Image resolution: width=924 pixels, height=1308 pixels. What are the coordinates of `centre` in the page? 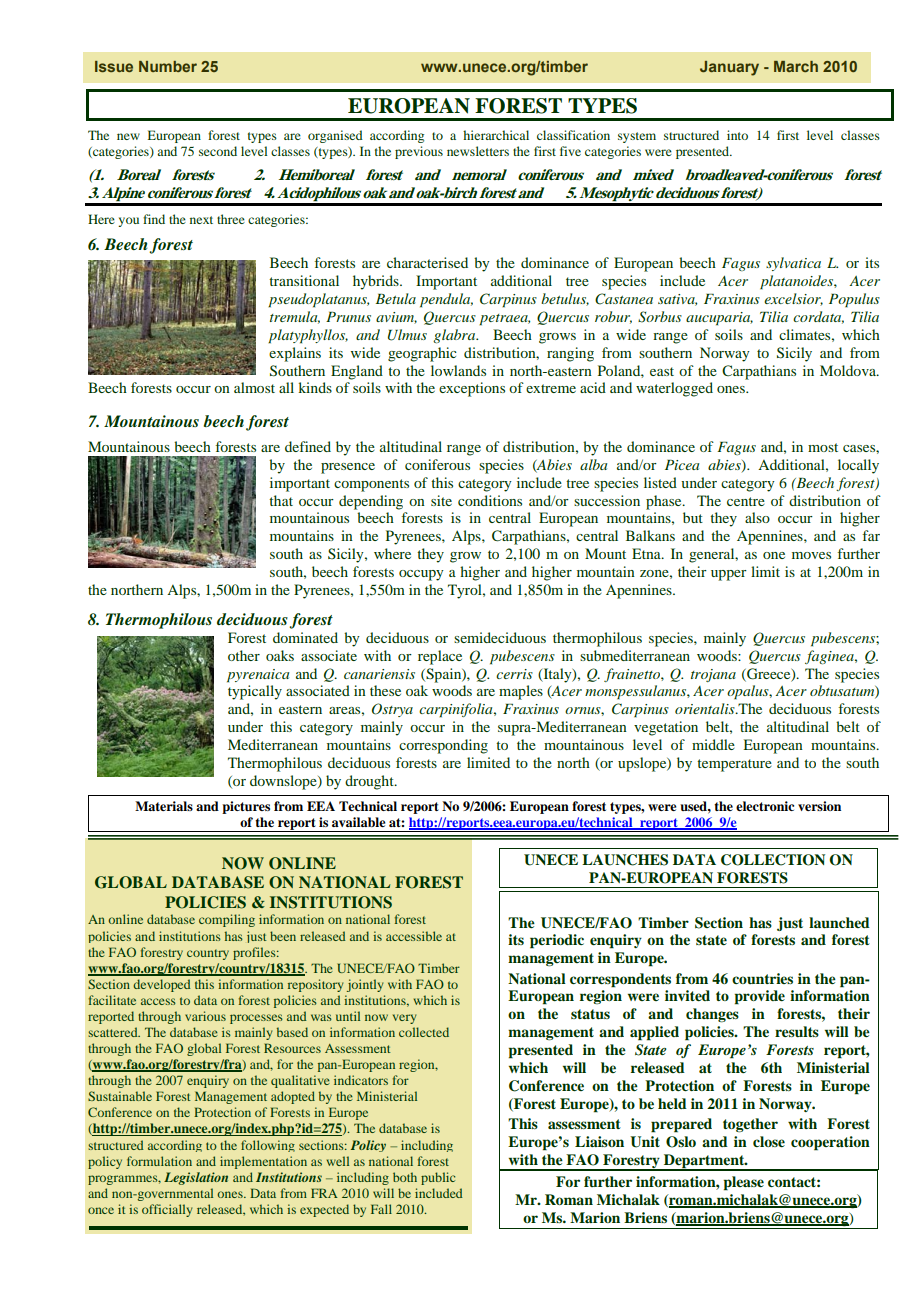 It's located at (746, 501).
